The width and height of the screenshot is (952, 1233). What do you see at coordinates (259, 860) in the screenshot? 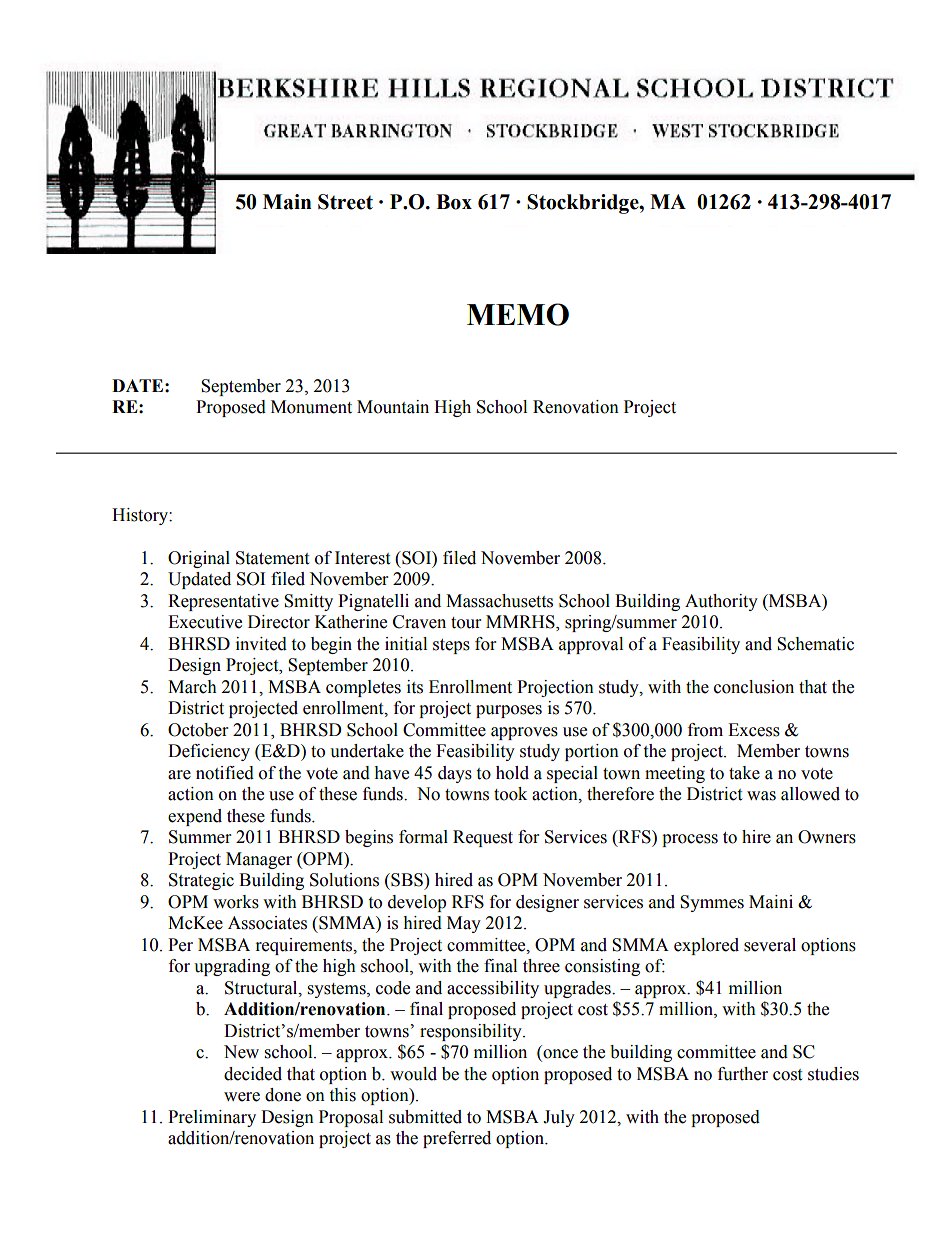
I see `Manager` at bounding box center [259, 860].
